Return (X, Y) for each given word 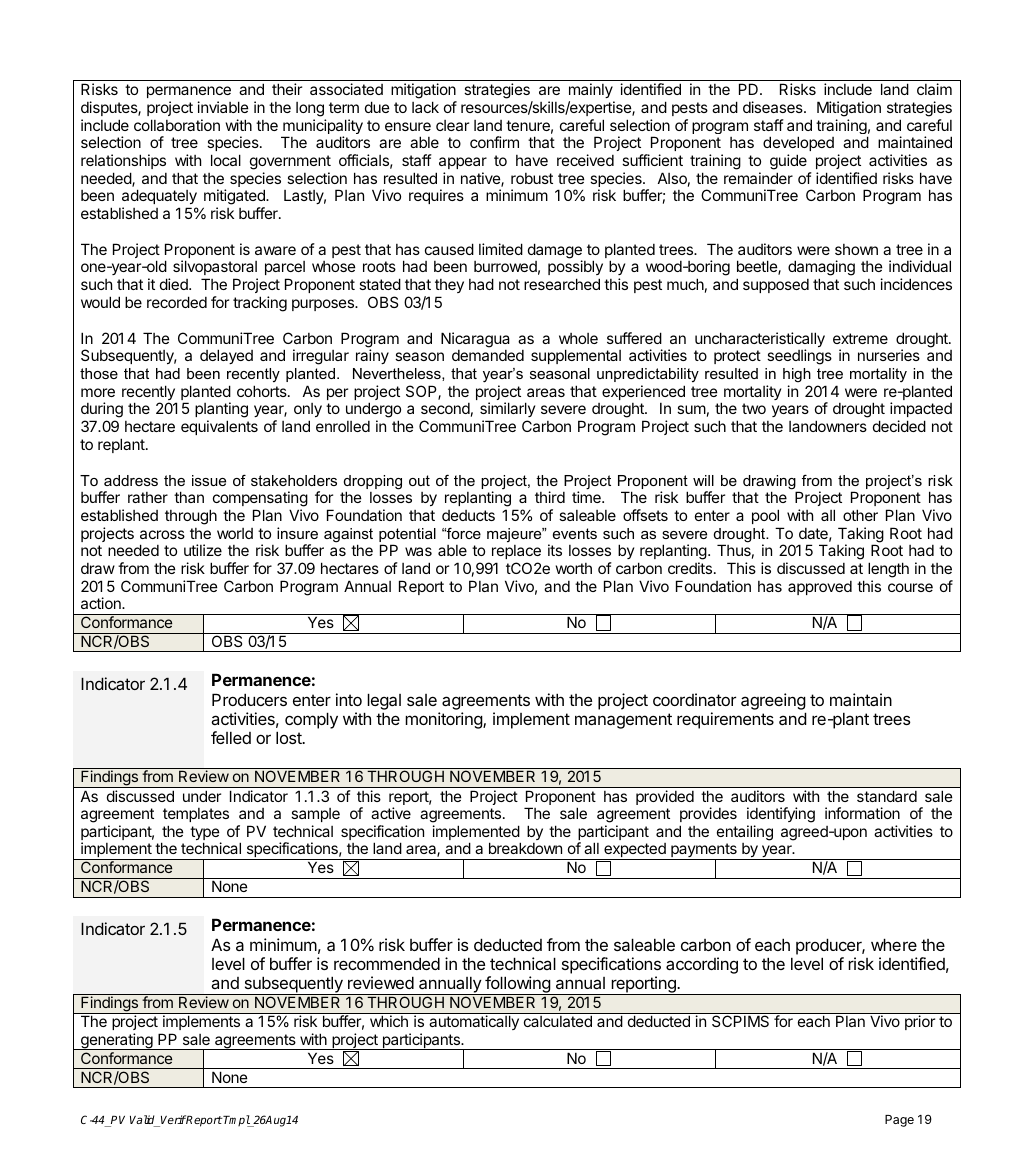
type (205, 834)
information (862, 813)
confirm (494, 142)
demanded (488, 355)
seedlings (799, 357)
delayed (226, 356)
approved (820, 588)
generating (117, 1041)
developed (798, 143)
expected (635, 851)
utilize (203, 550)
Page (899, 1121)
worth (574, 568)
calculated (558, 1021)
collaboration (177, 125)
